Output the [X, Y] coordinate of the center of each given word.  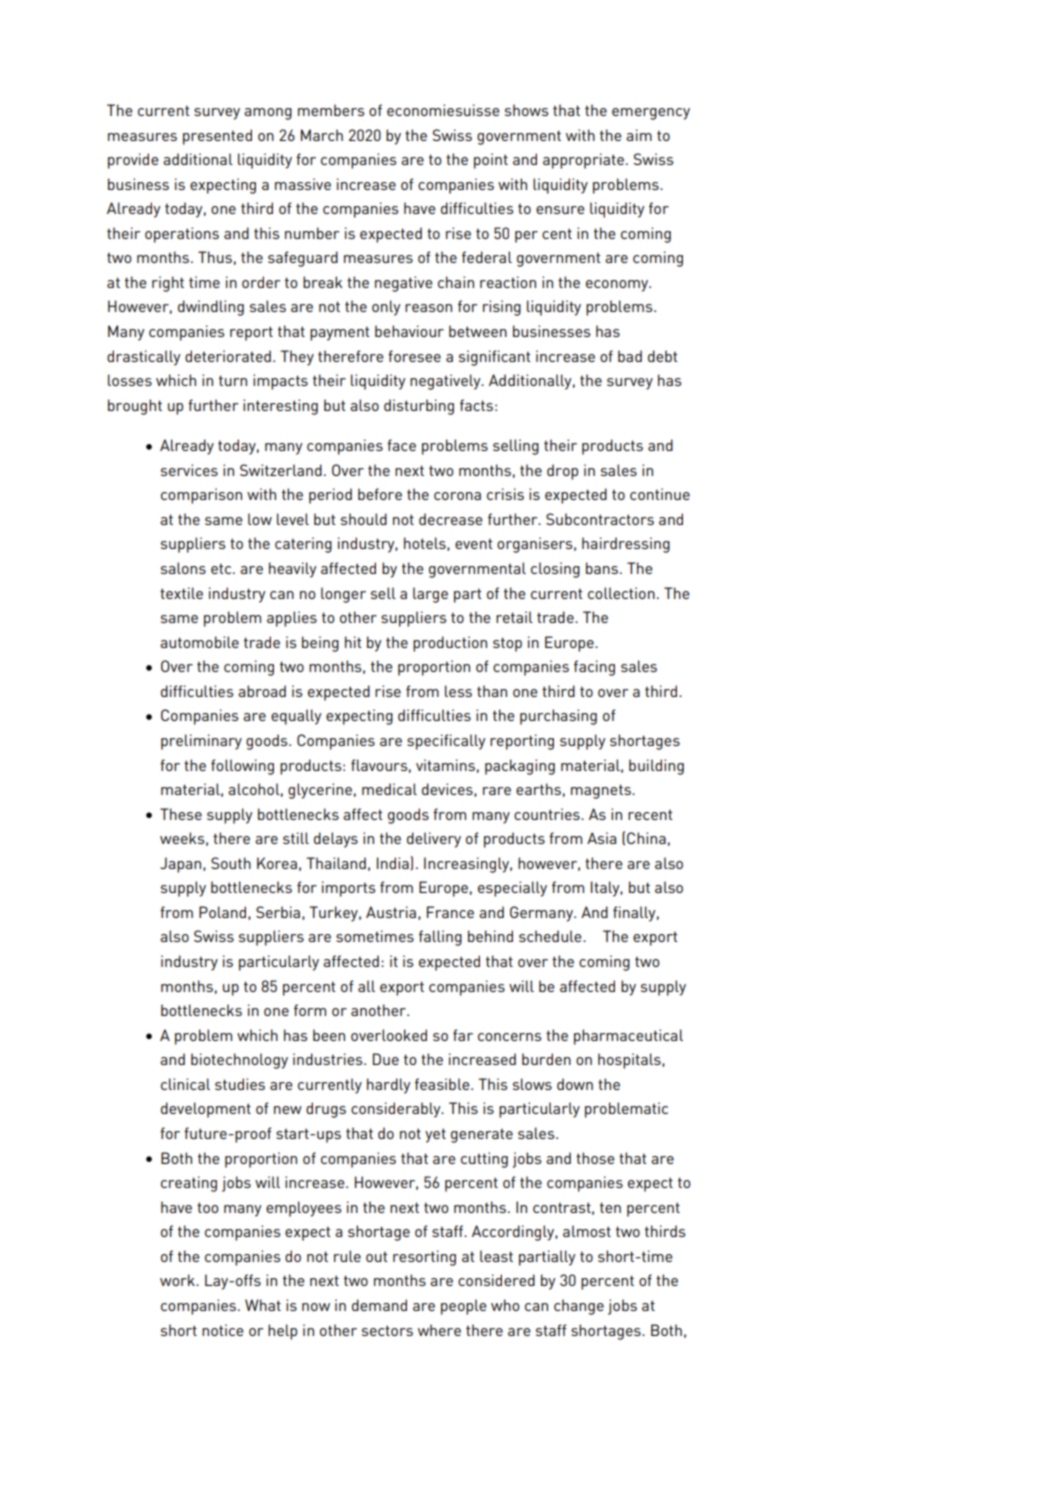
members [331, 110]
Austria [391, 912]
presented [217, 137]
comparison [201, 496]
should [364, 519]
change [579, 1307]
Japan [182, 865]
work [178, 1280]
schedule [551, 936]
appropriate [583, 161]
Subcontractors [600, 519]
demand [379, 1305]
